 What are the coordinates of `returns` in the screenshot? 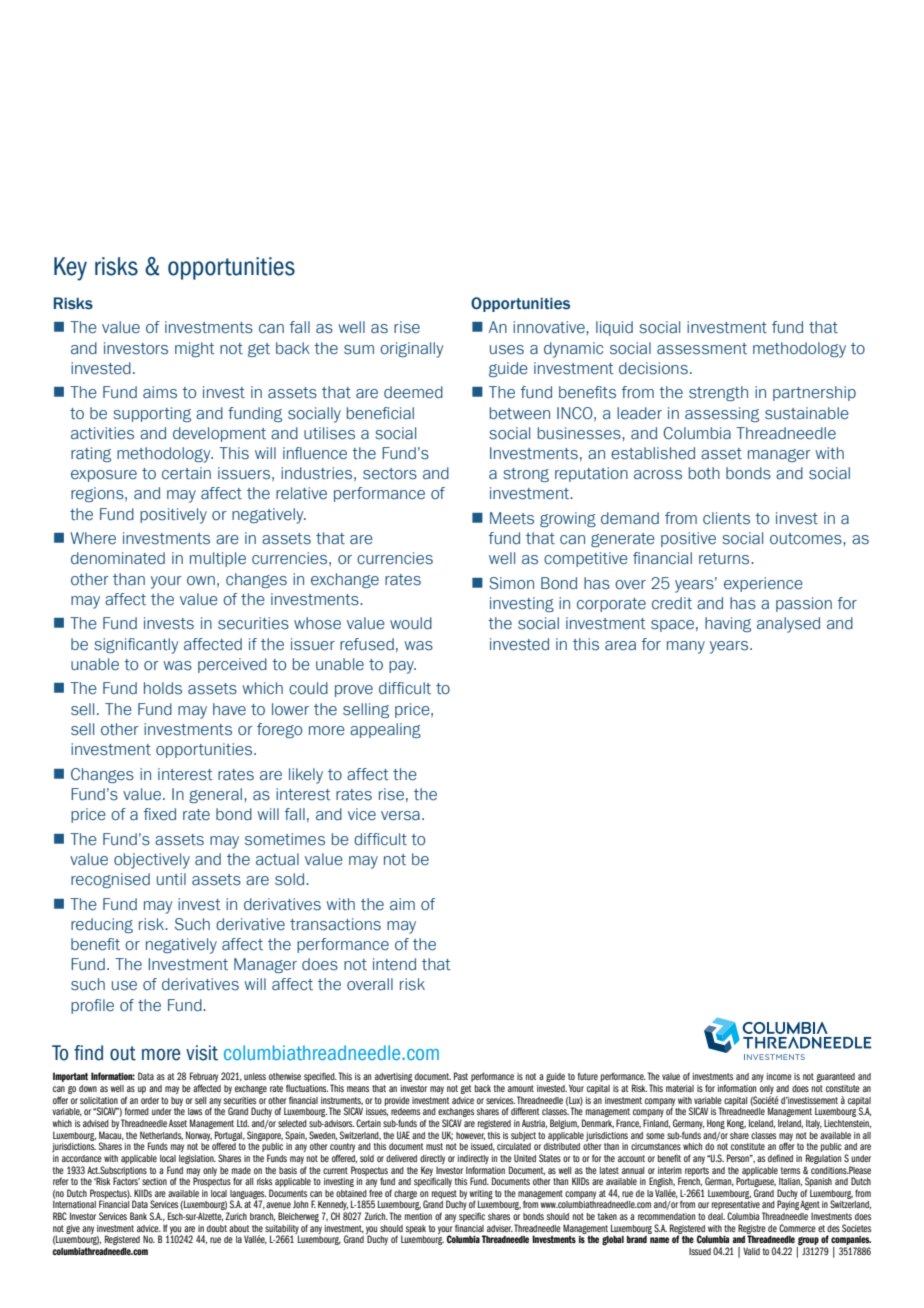 It's located at (725, 559).
